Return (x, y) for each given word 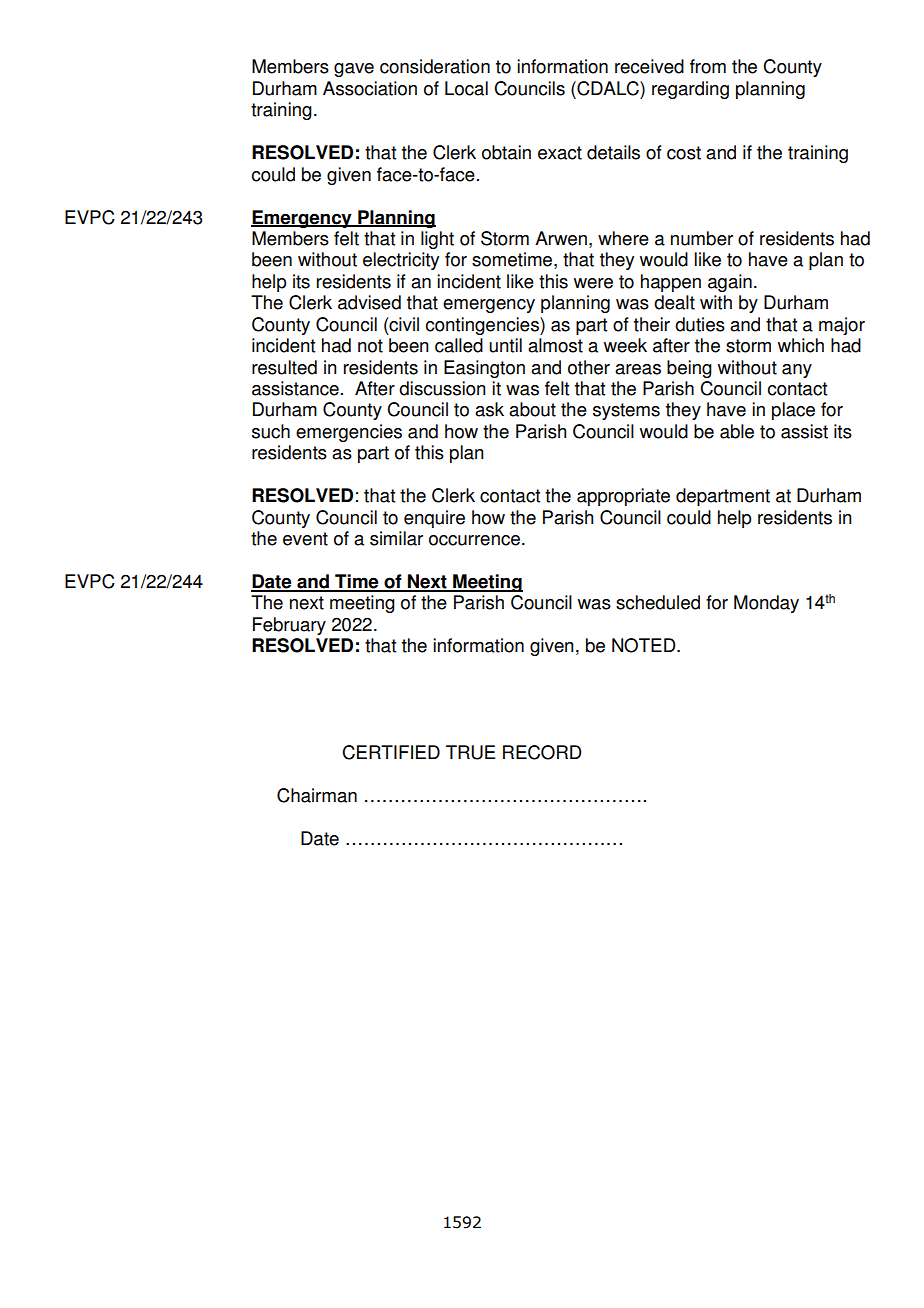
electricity (401, 261)
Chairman (317, 795)
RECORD (542, 752)
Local (466, 88)
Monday (766, 604)
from (708, 66)
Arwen (561, 238)
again (730, 283)
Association (370, 88)
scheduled (658, 602)
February (289, 626)
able (737, 431)
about (532, 409)
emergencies (349, 433)
